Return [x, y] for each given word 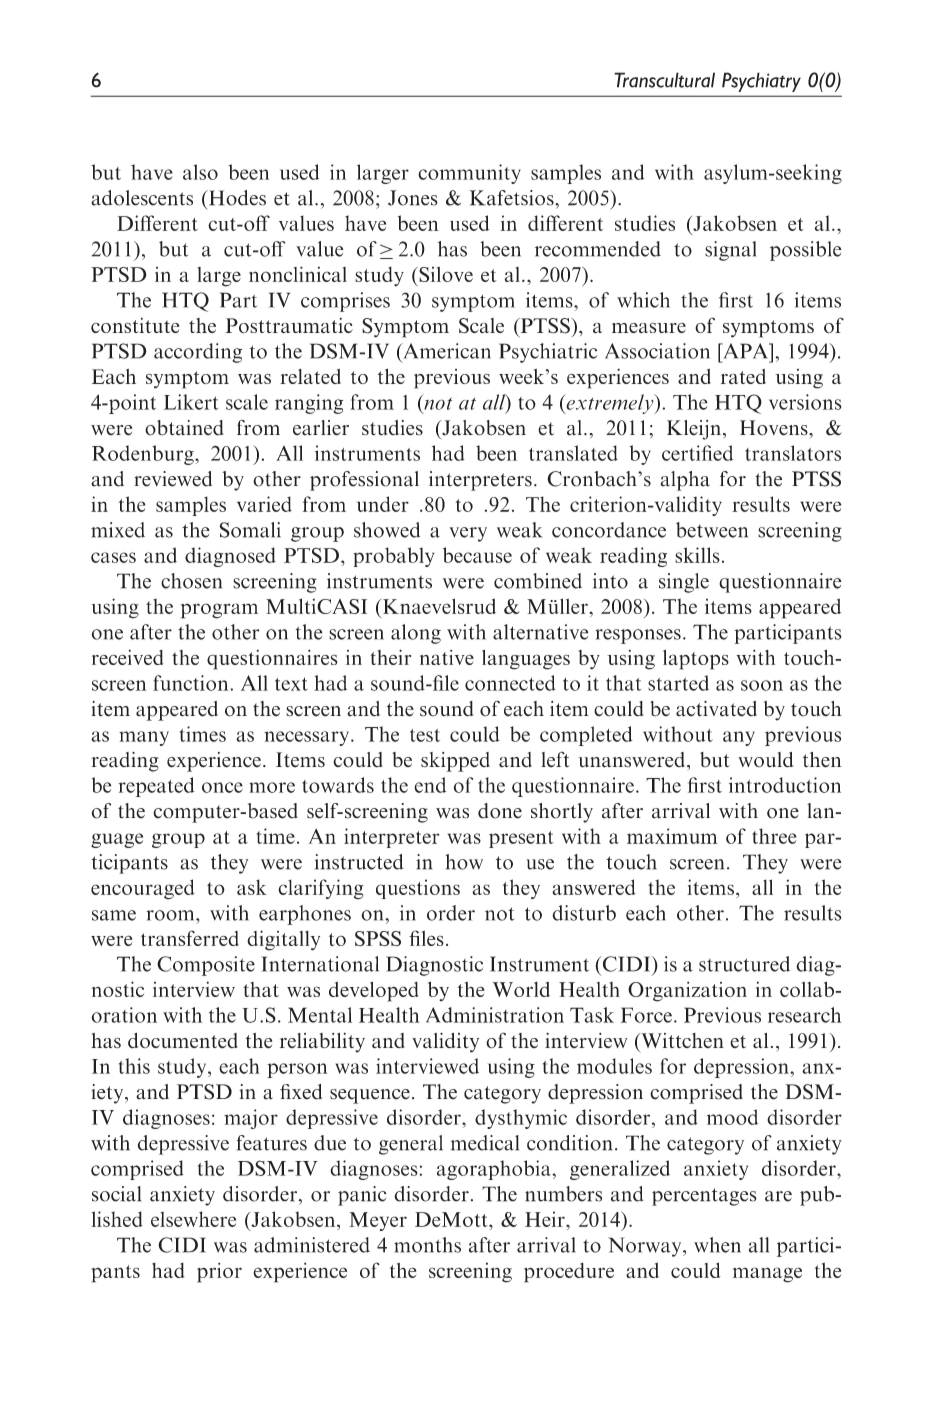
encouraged [143, 889]
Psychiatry [761, 82]
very [468, 534]
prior [219, 1273]
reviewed [173, 479]
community [469, 174]
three [774, 836]
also [200, 172]
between [712, 530]
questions [418, 889]
